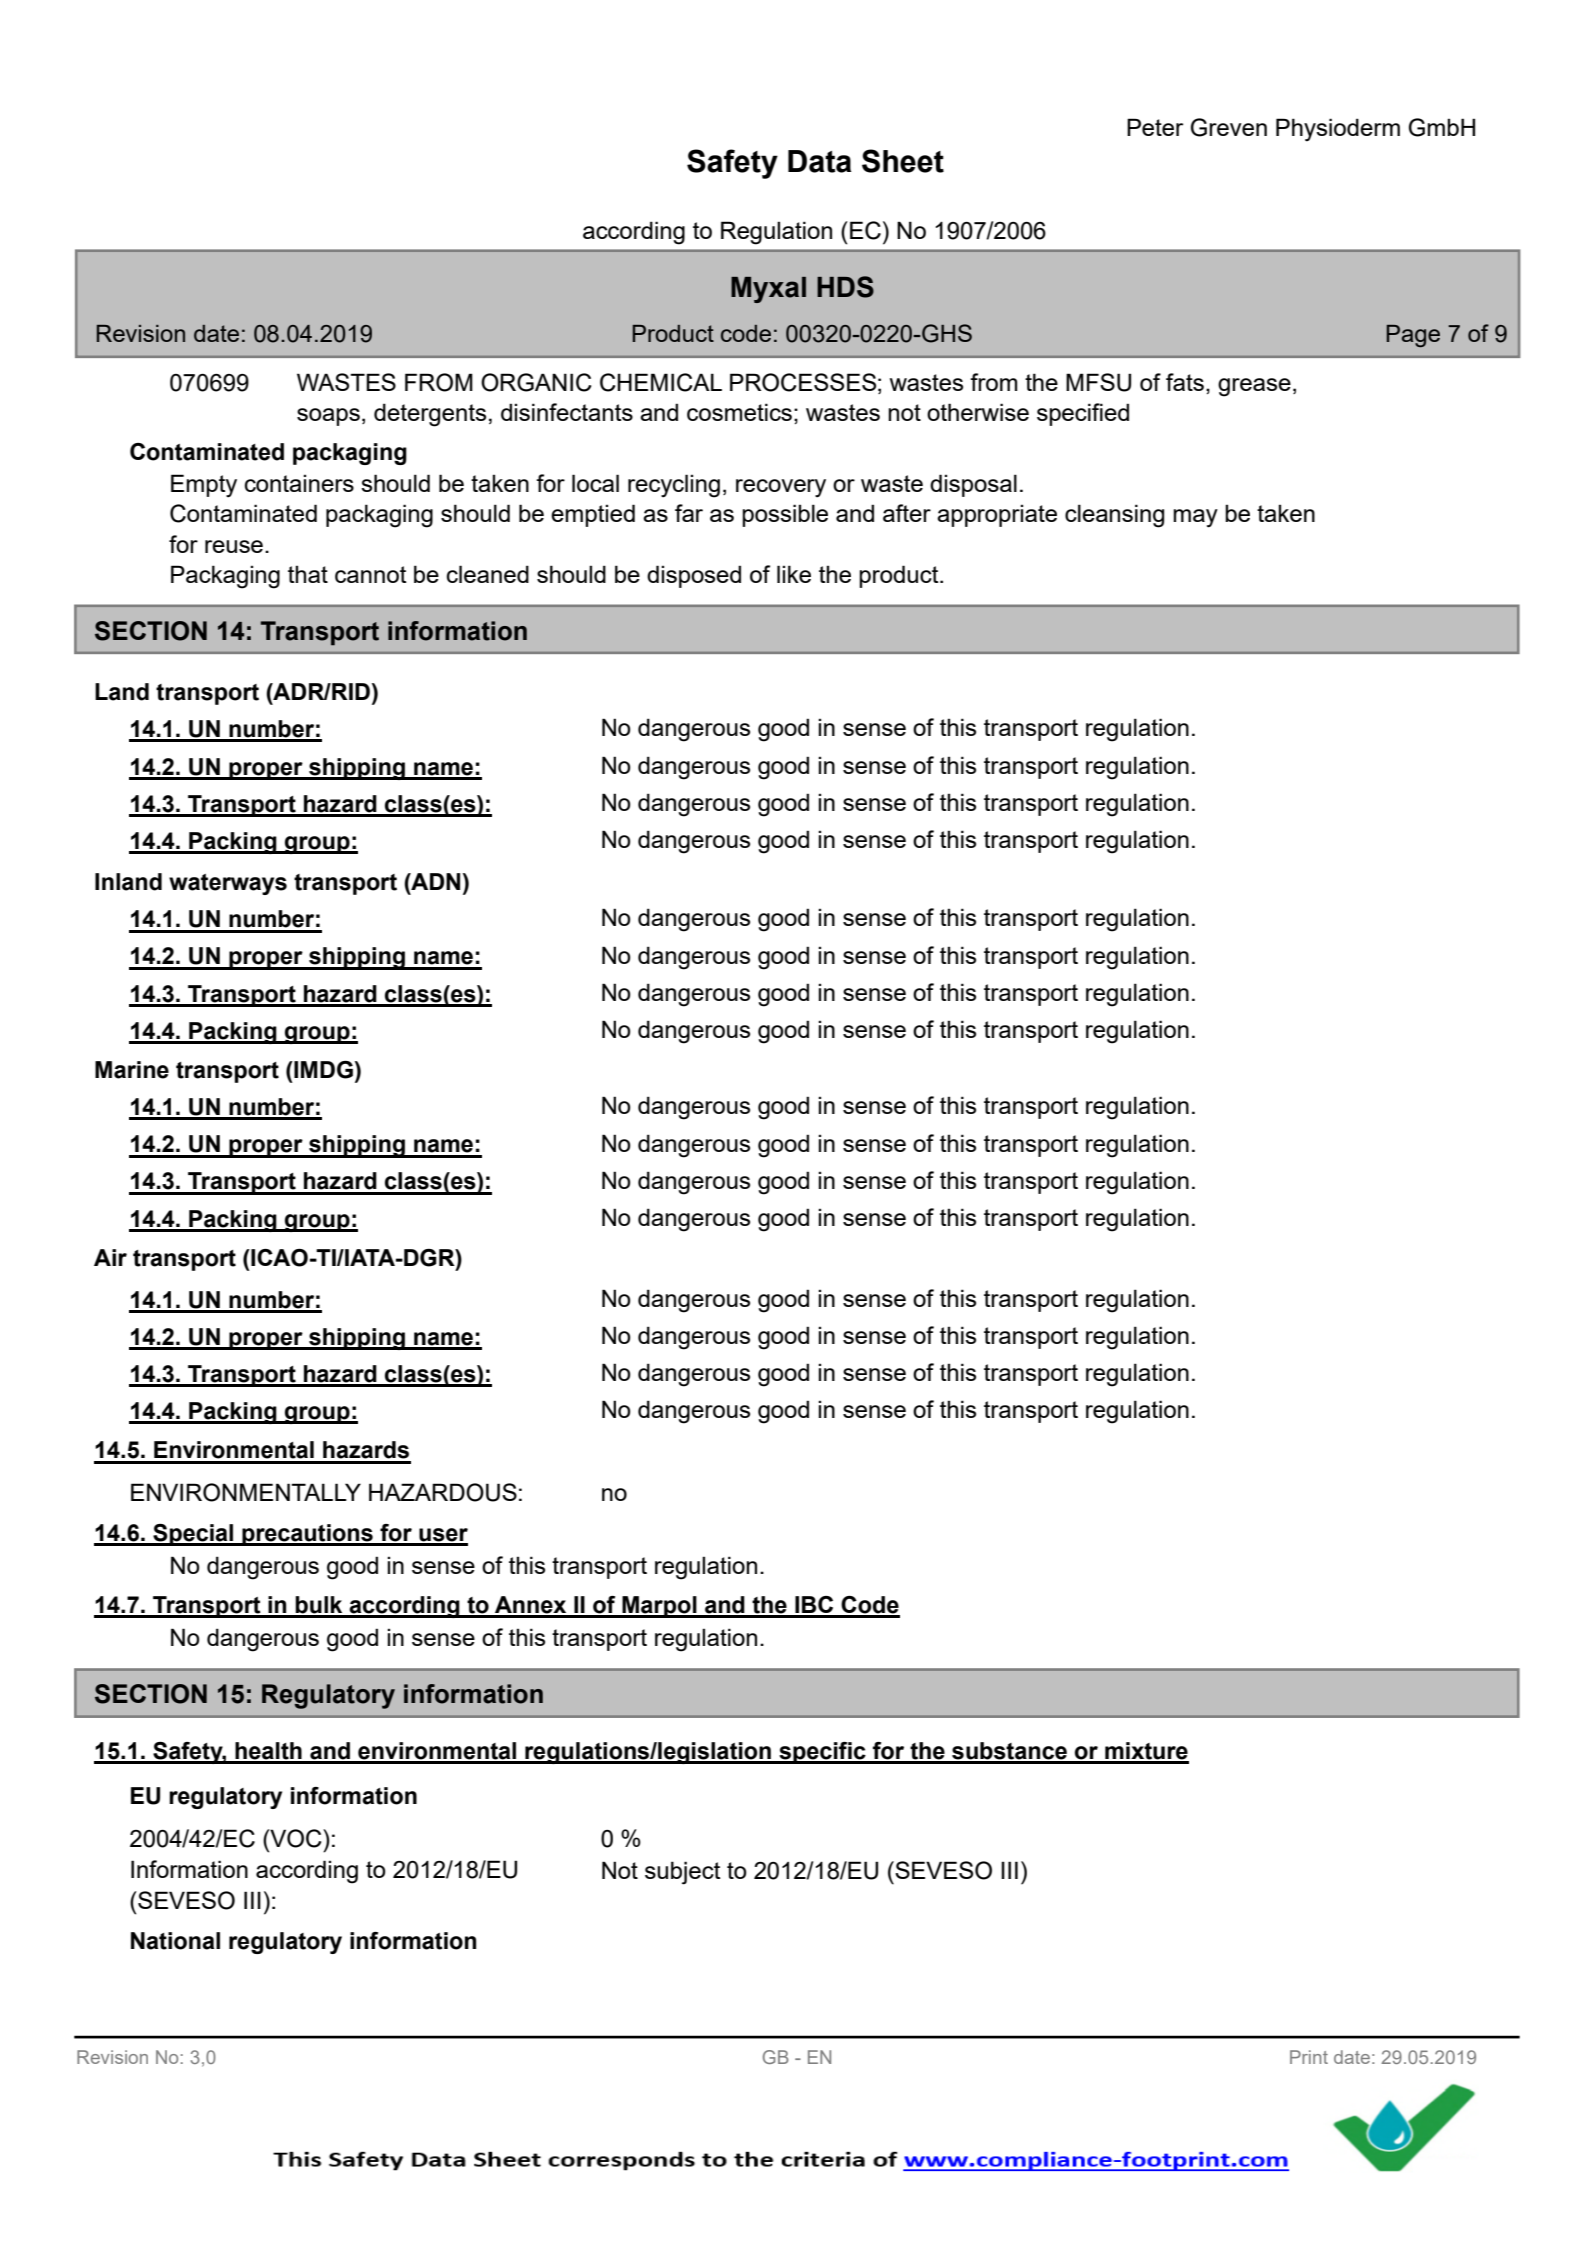 The height and width of the page is (2248, 1591). What do you see at coordinates (175, 1941) in the page?
I see `National` at bounding box center [175, 1941].
